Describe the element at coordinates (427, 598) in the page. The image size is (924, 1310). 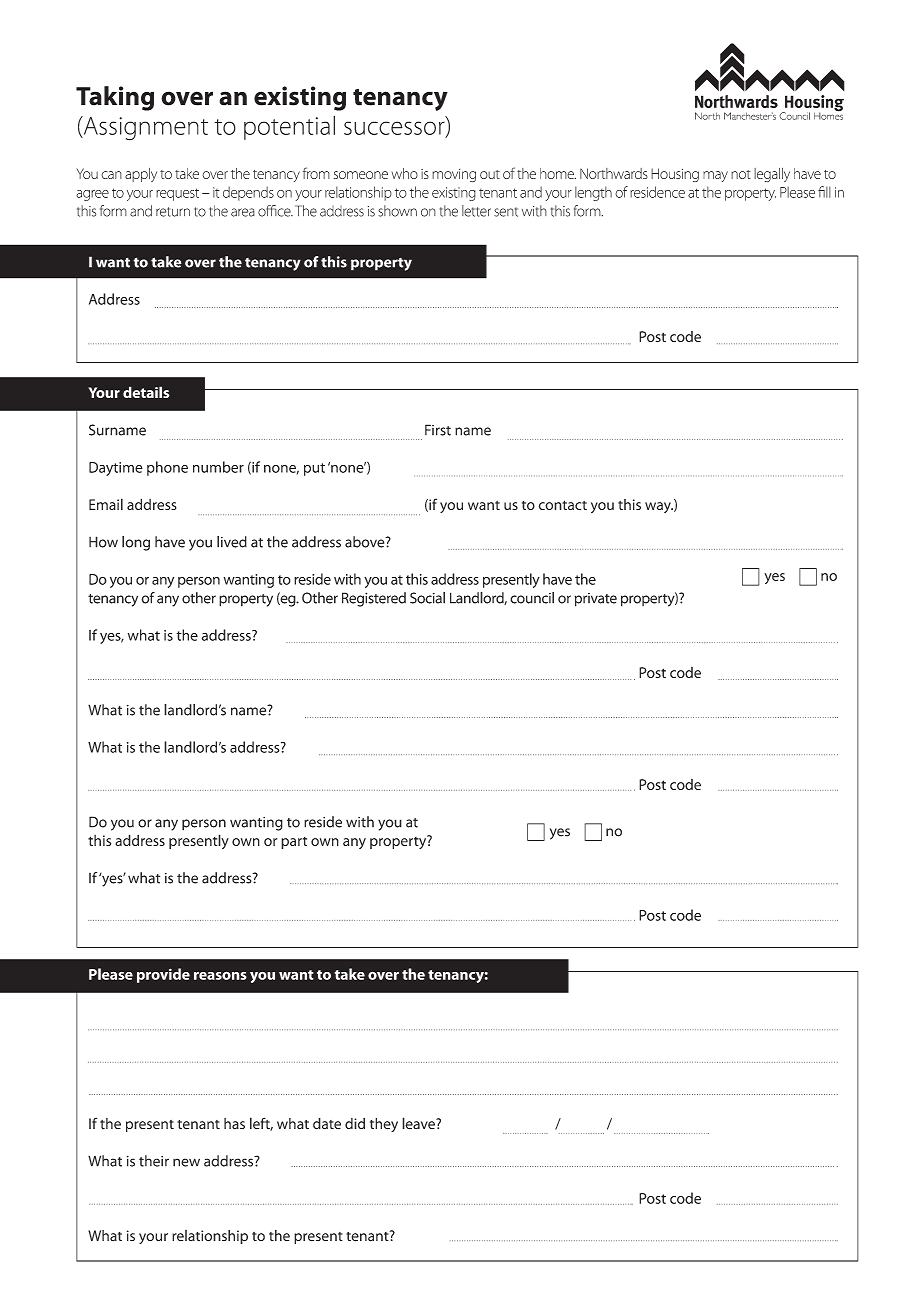
I see `Social` at that location.
